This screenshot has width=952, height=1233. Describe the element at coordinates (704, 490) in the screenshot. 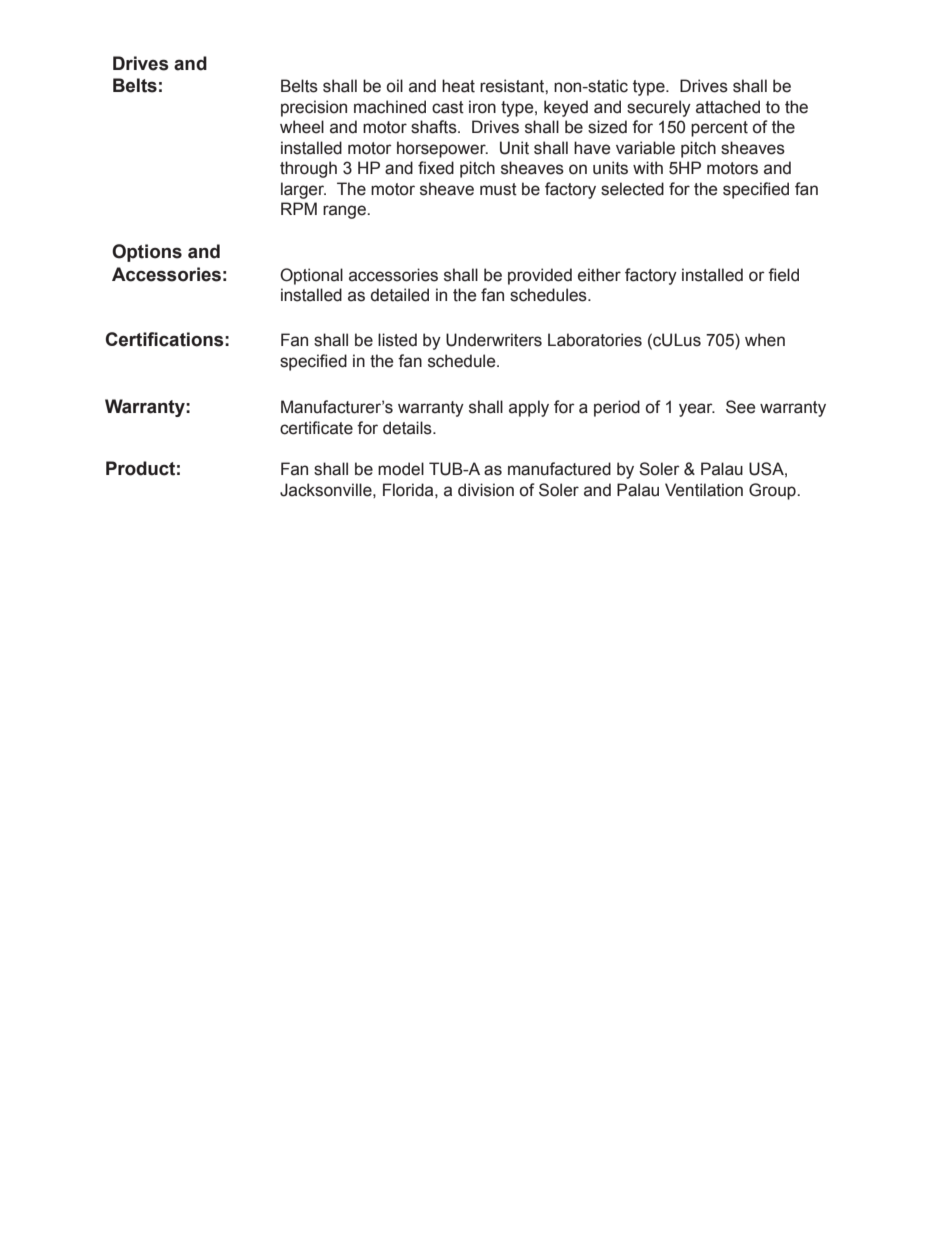

I see `Ventilation` at that location.
